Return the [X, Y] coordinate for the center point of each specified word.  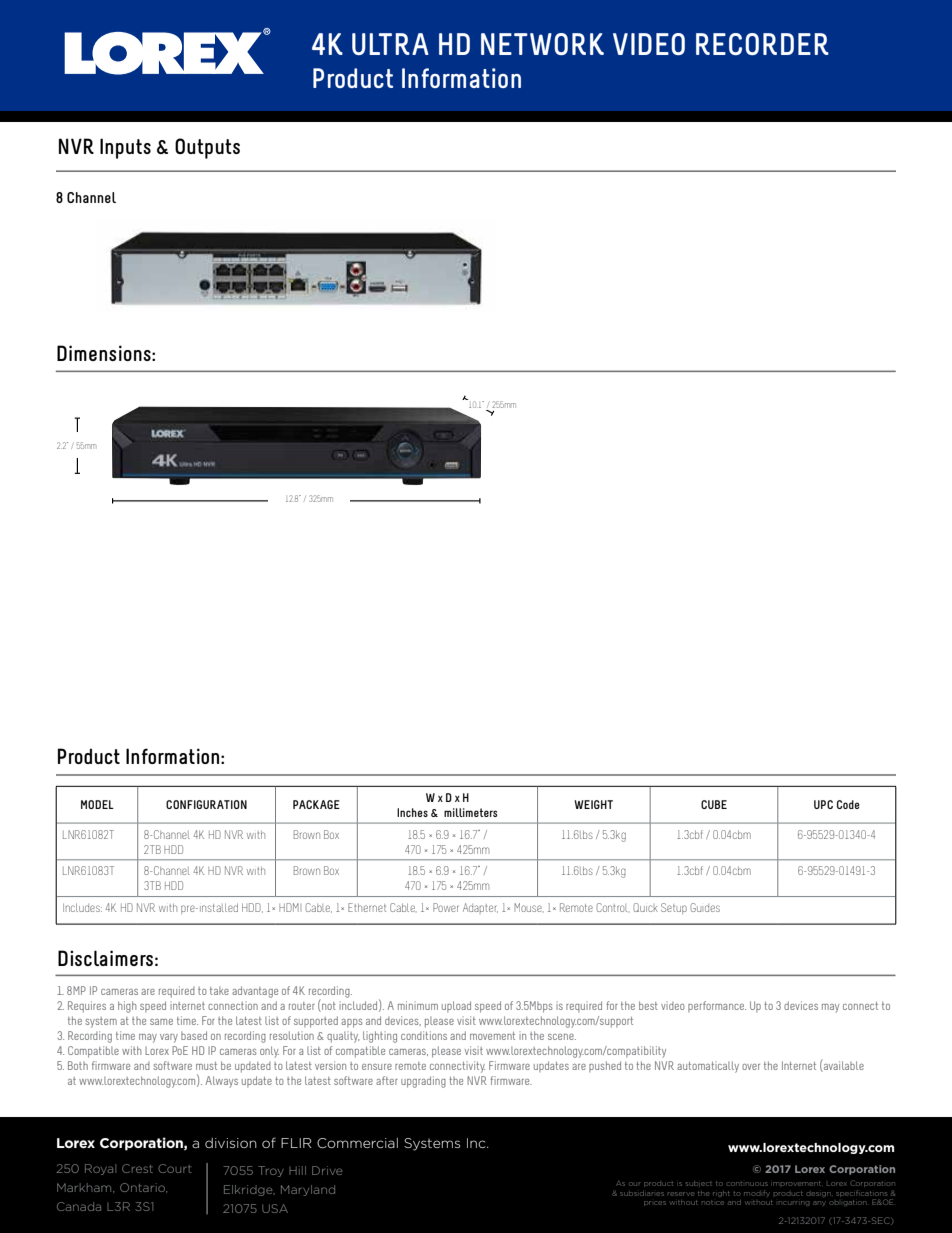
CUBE [714, 804]
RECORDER [762, 44]
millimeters [470, 812]
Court [175, 1168]
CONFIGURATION [206, 804]
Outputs [207, 148]
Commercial [357, 1143]
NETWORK [542, 44]
